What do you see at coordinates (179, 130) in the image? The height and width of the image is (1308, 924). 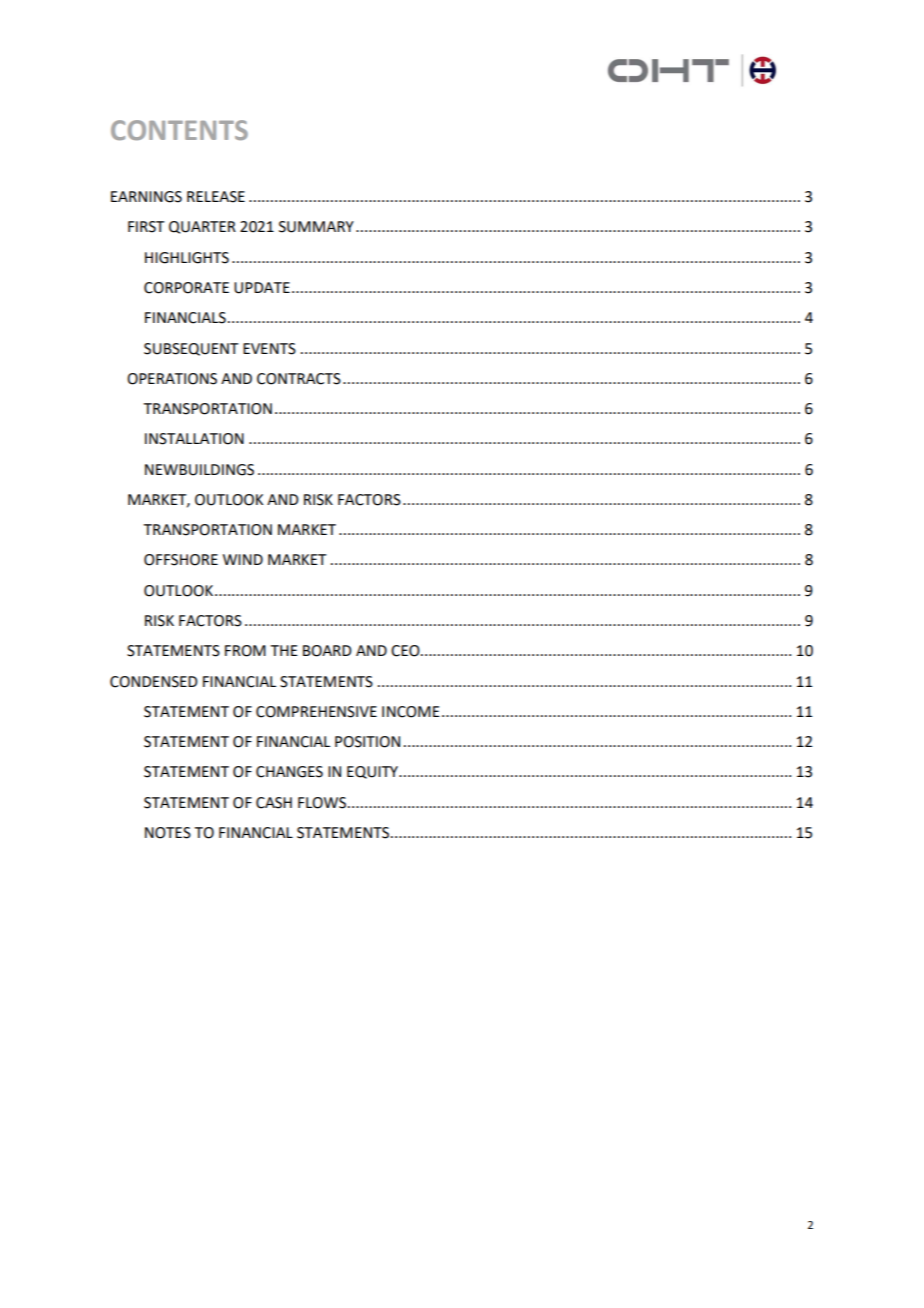 I see `CONTENTS` at bounding box center [179, 130].
